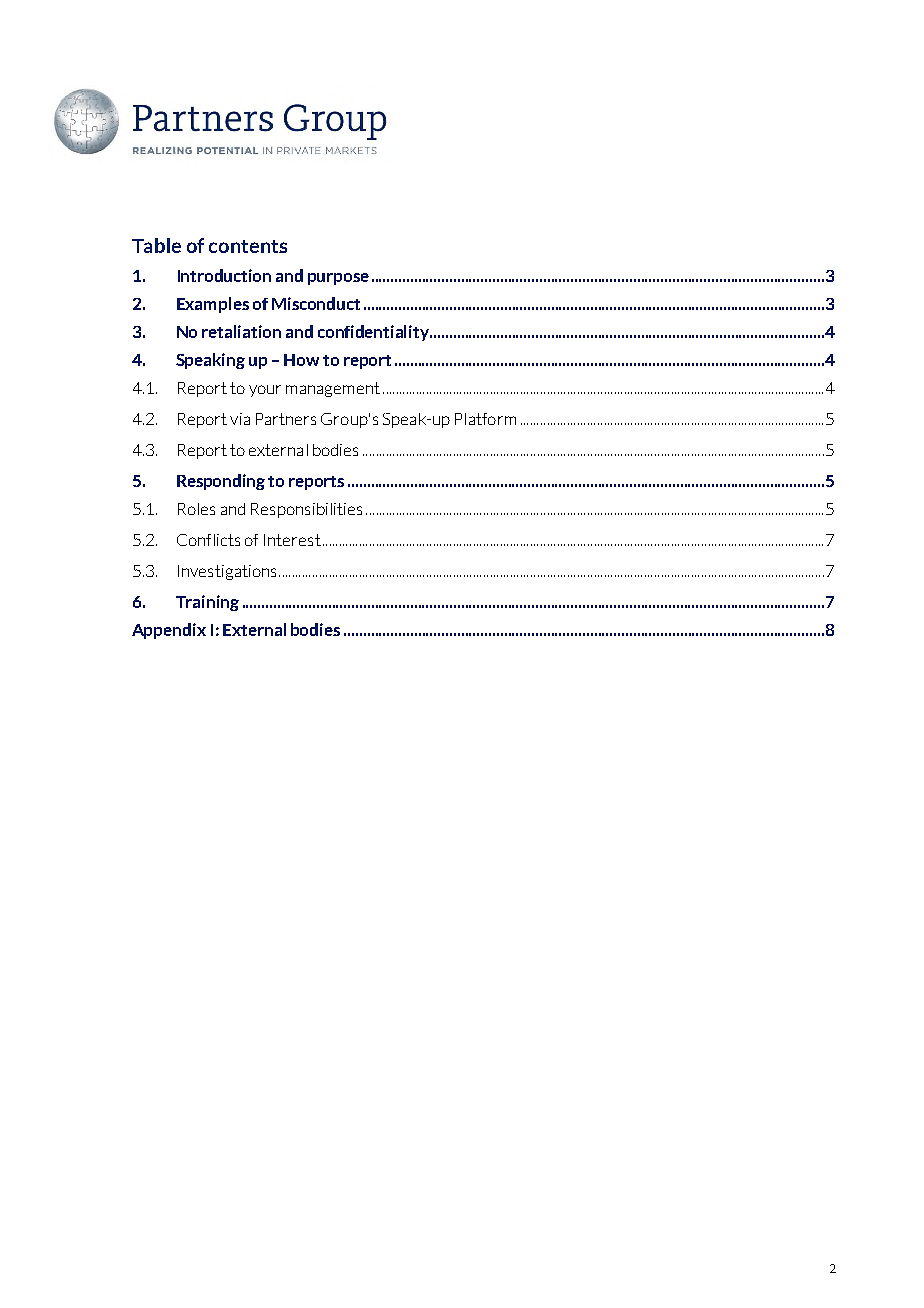  I want to click on Investigations, so click(227, 572).
